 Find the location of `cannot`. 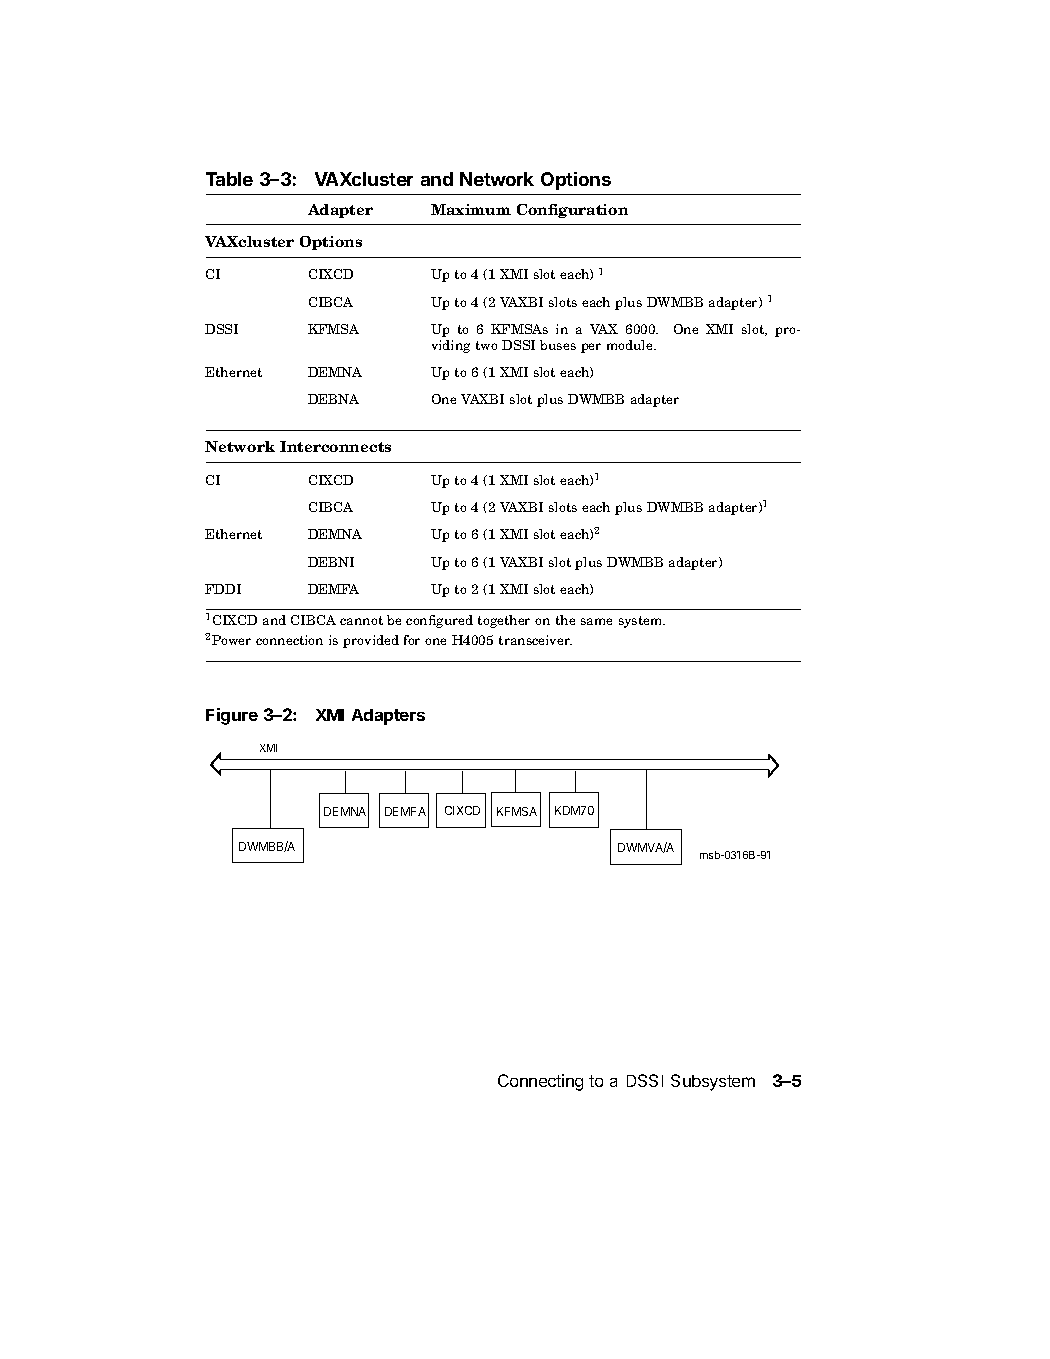

cannot is located at coordinates (361, 620).
